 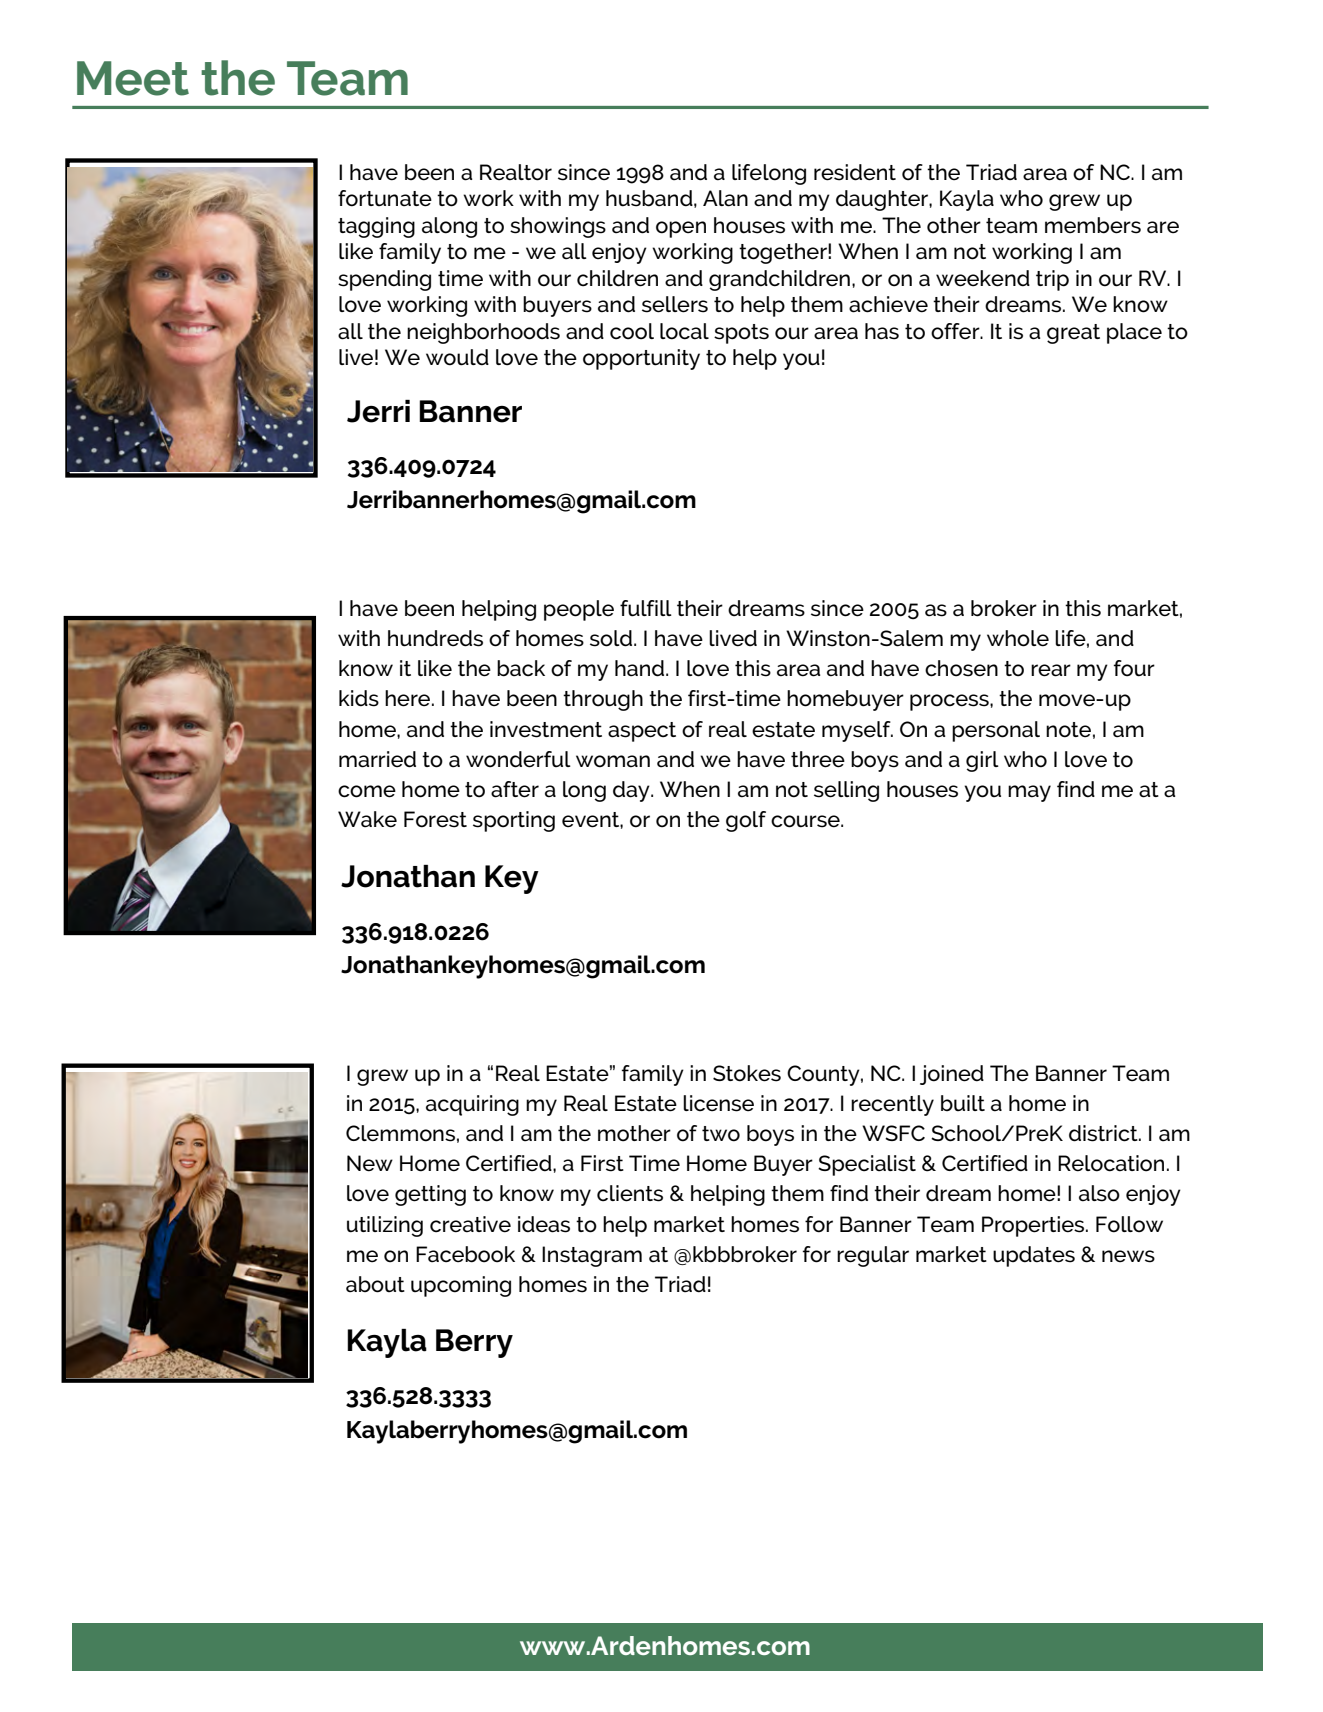 What do you see at coordinates (1029, 793) in the document?
I see `may` at bounding box center [1029, 793].
